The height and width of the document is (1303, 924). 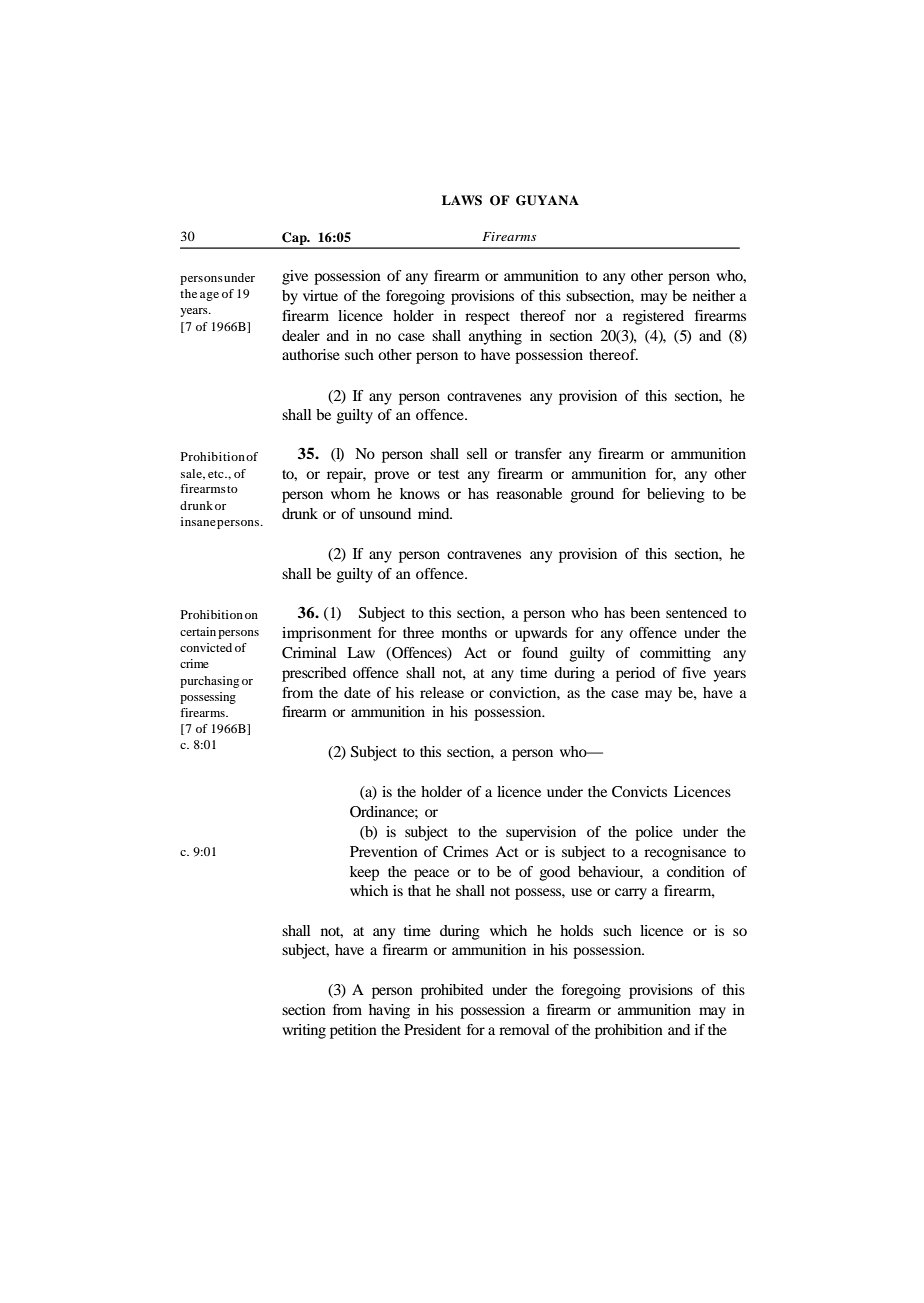 I want to click on etc, so click(x=217, y=474).
